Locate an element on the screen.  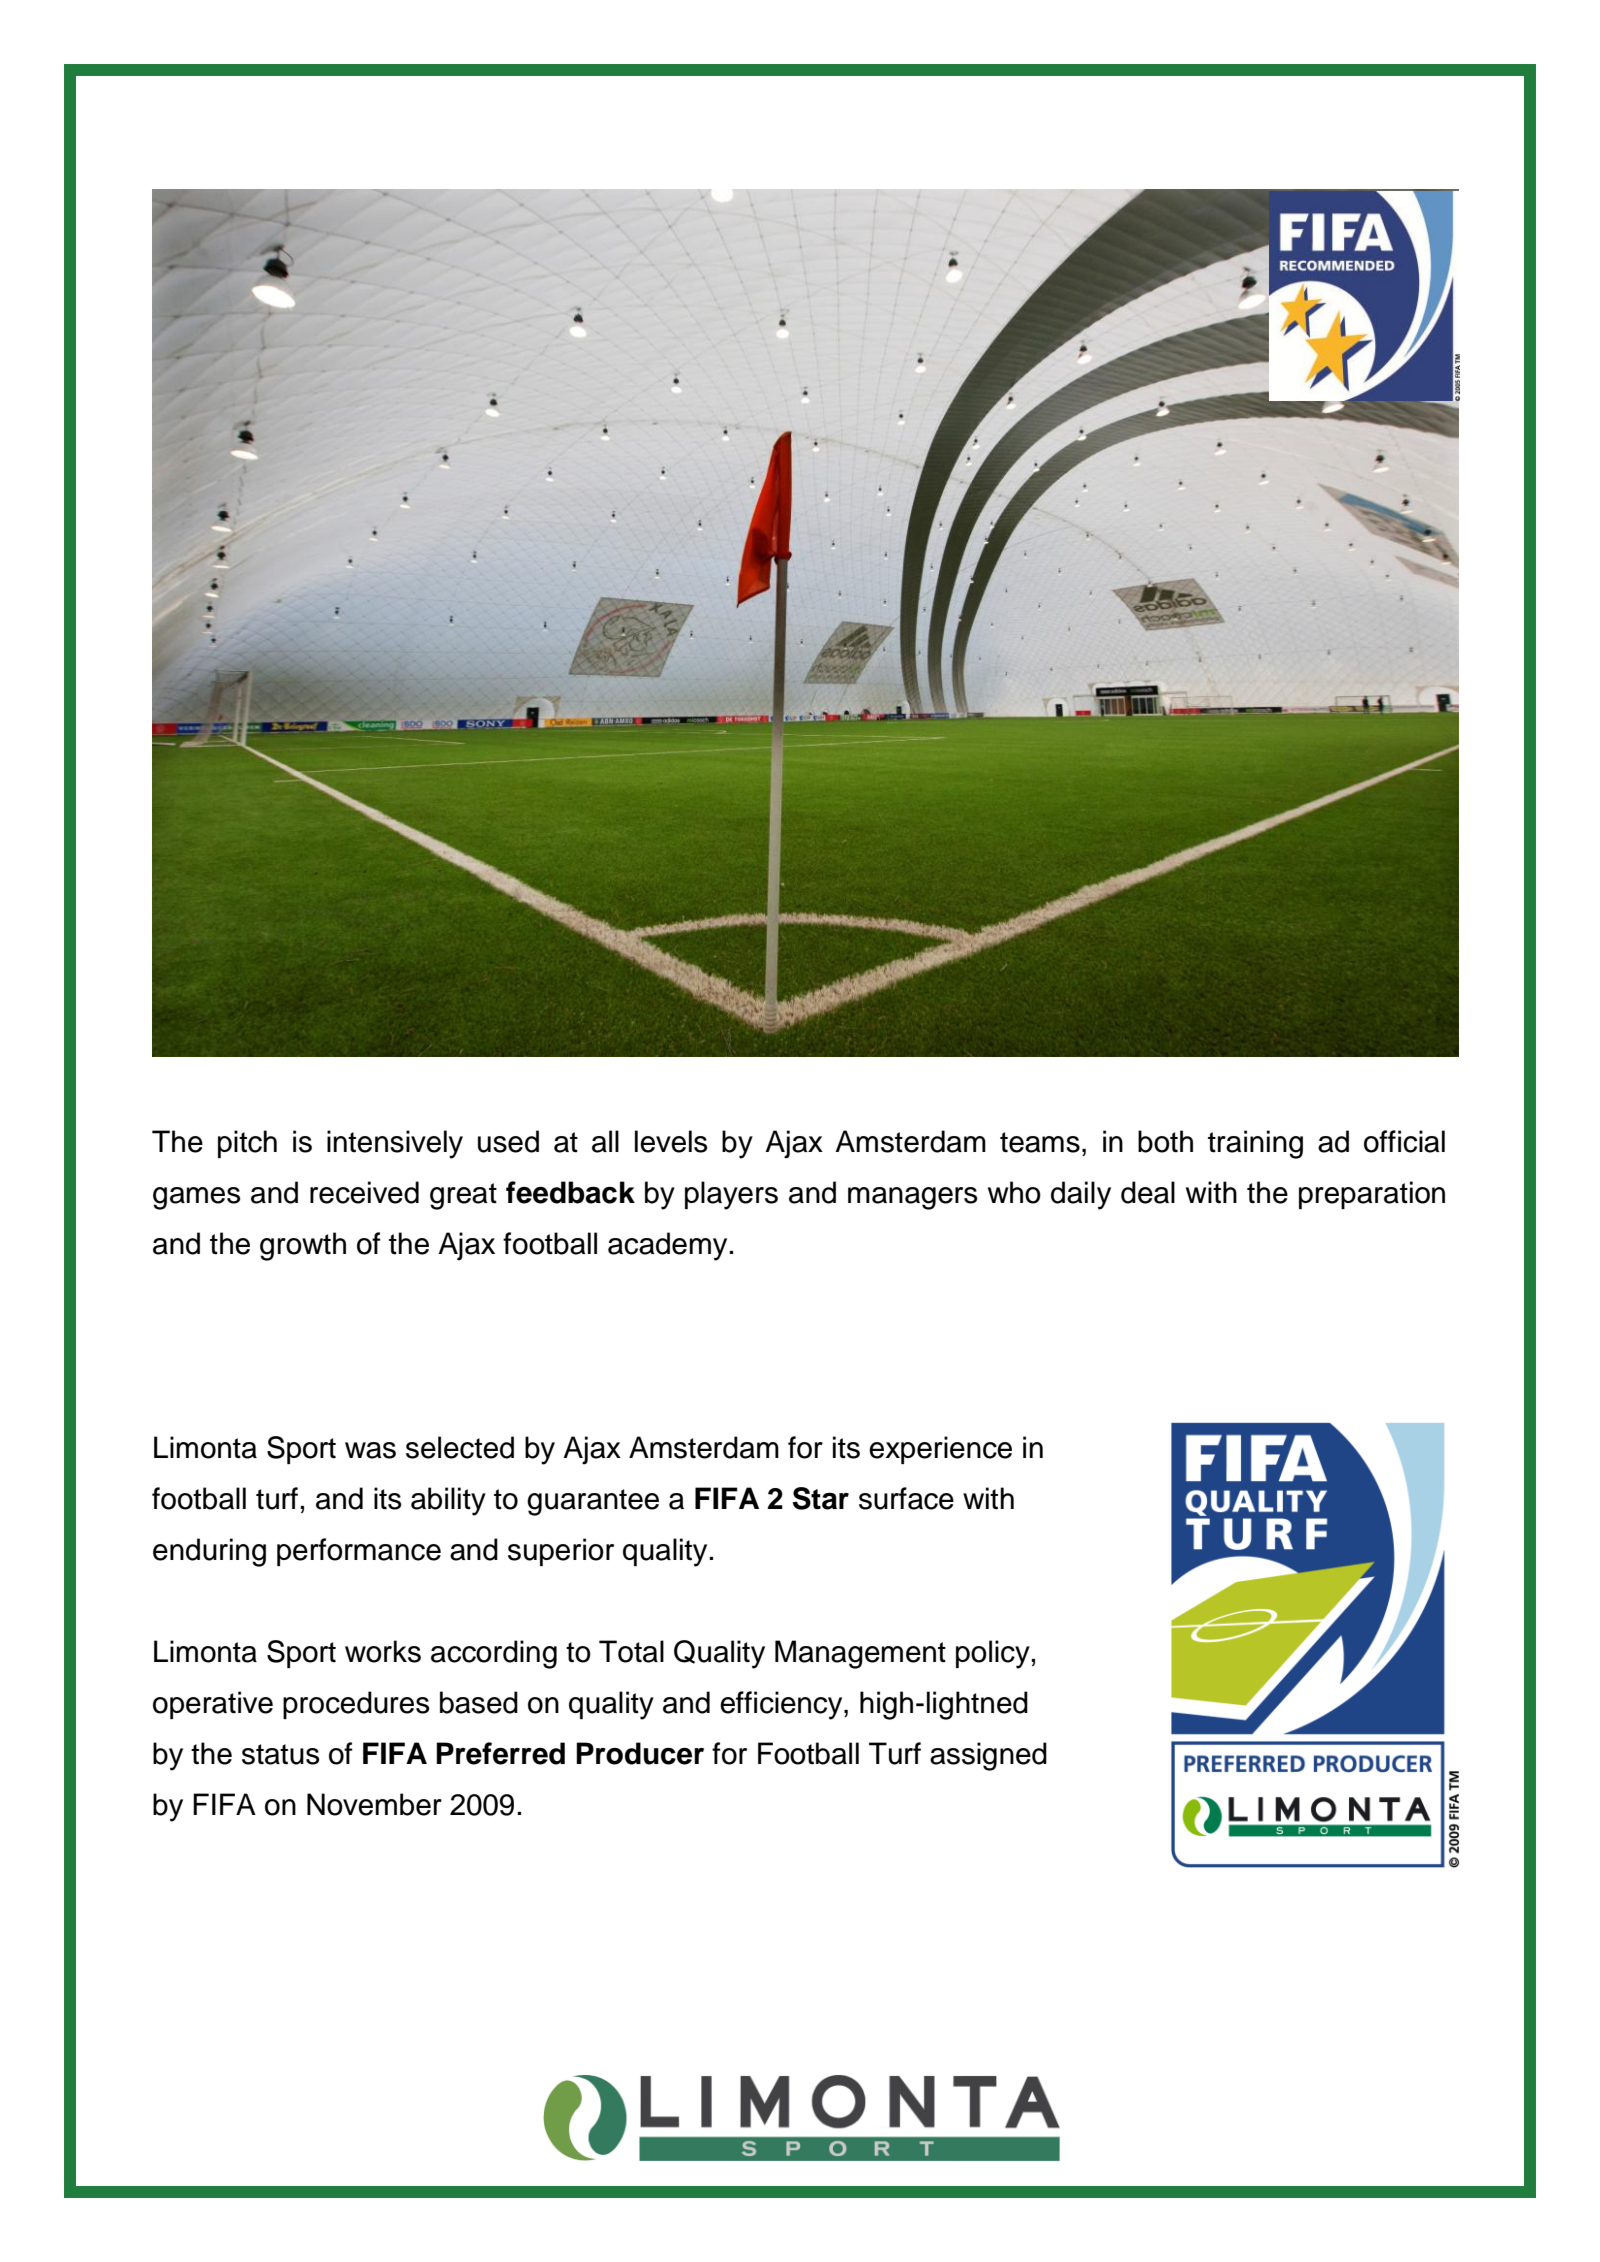
intensively is located at coordinates (395, 1144).
